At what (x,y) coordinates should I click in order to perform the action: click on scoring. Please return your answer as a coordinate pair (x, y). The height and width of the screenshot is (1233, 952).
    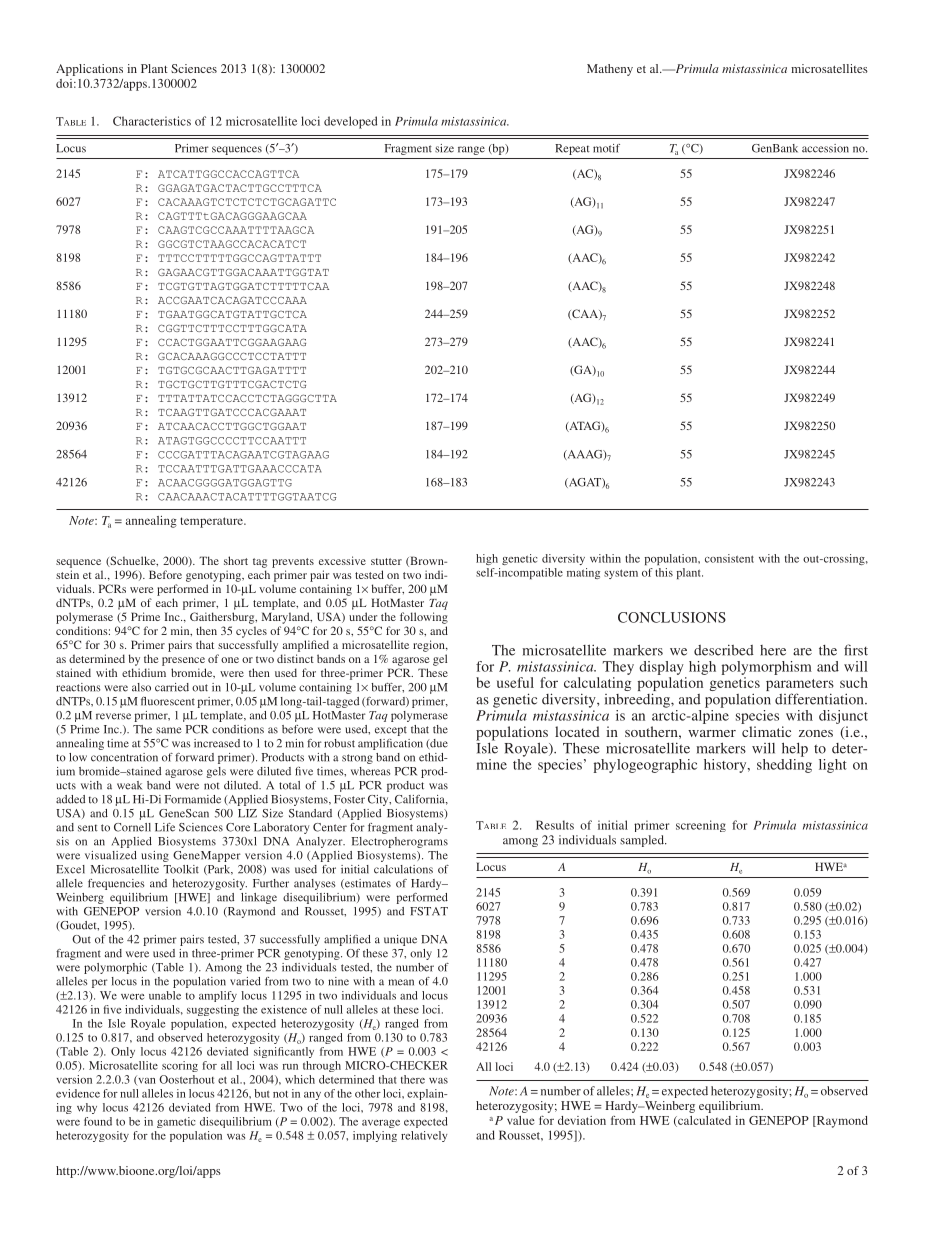
    Looking at the image, I should click on (180, 1066).
